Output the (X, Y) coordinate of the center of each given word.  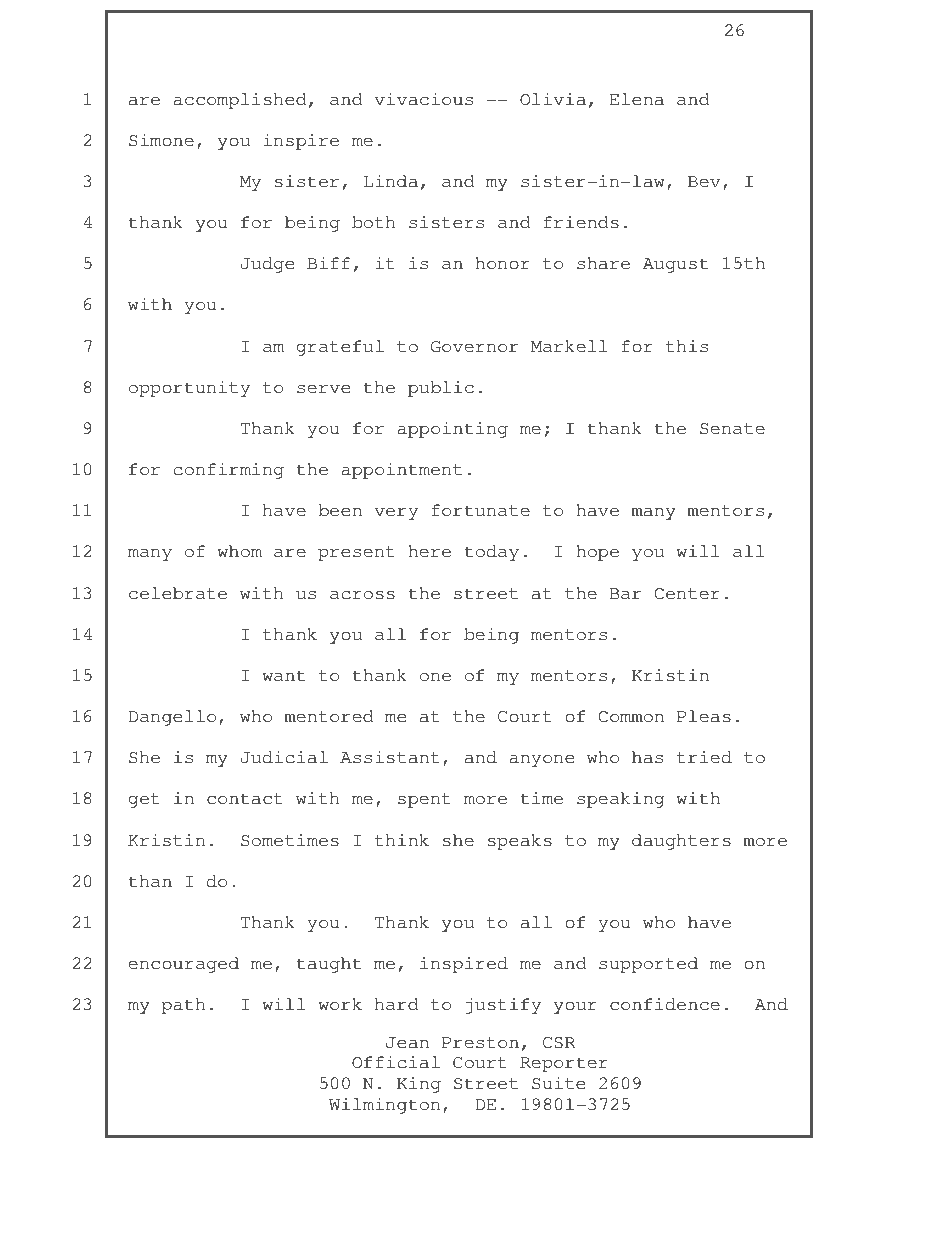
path (184, 1006)
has (647, 757)
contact (245, 799)
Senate (732, 429)
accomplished (240, 101)
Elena (637, 99)
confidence (665, 1004)
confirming (229, 471)
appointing (452, 430)
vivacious (423, 99)
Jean (407, 1043)
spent (424, 800)
